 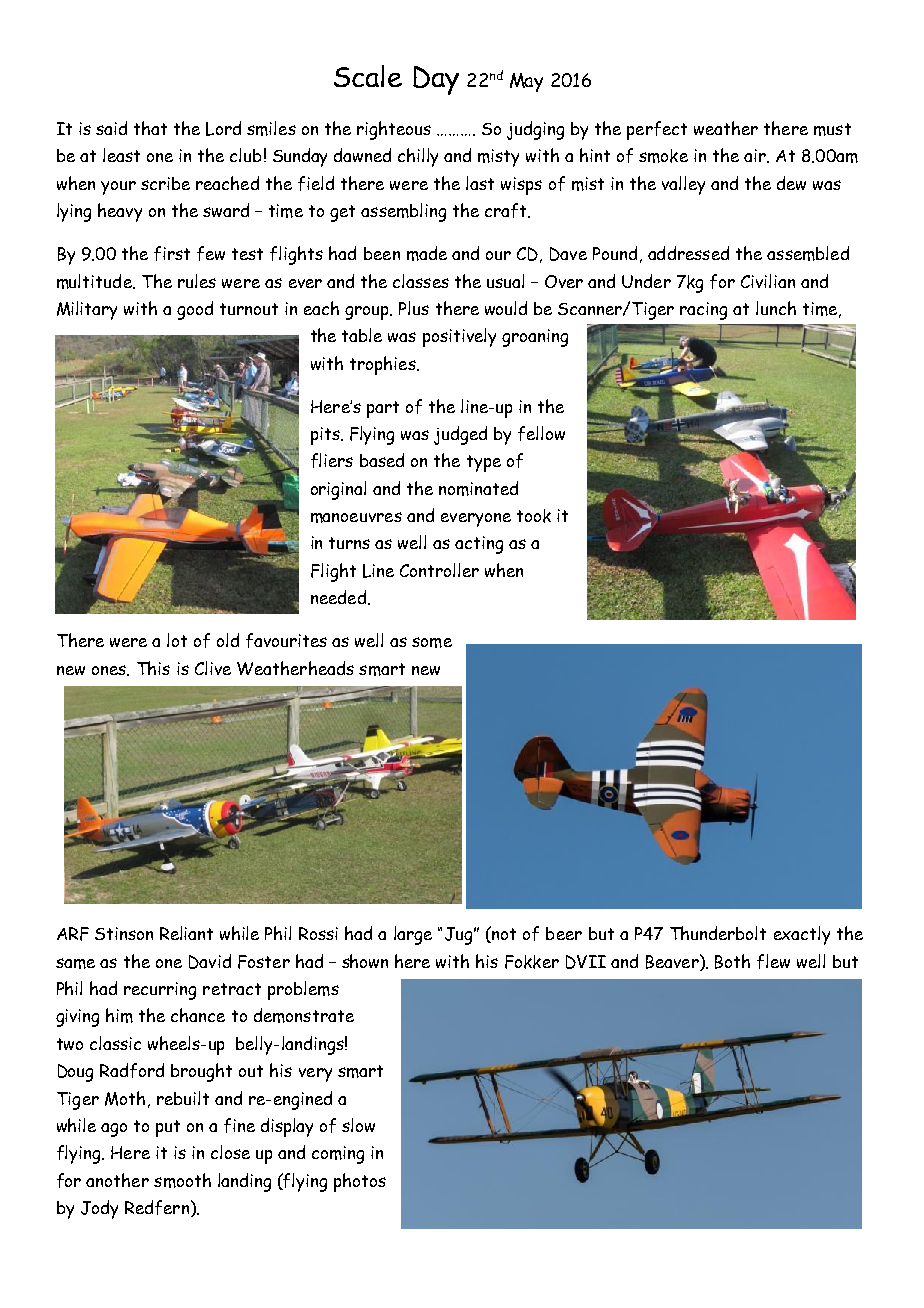 What do you see at coordinates (756, 156) in the screenshot?
I see `air` at bounding box center [756, 156].
